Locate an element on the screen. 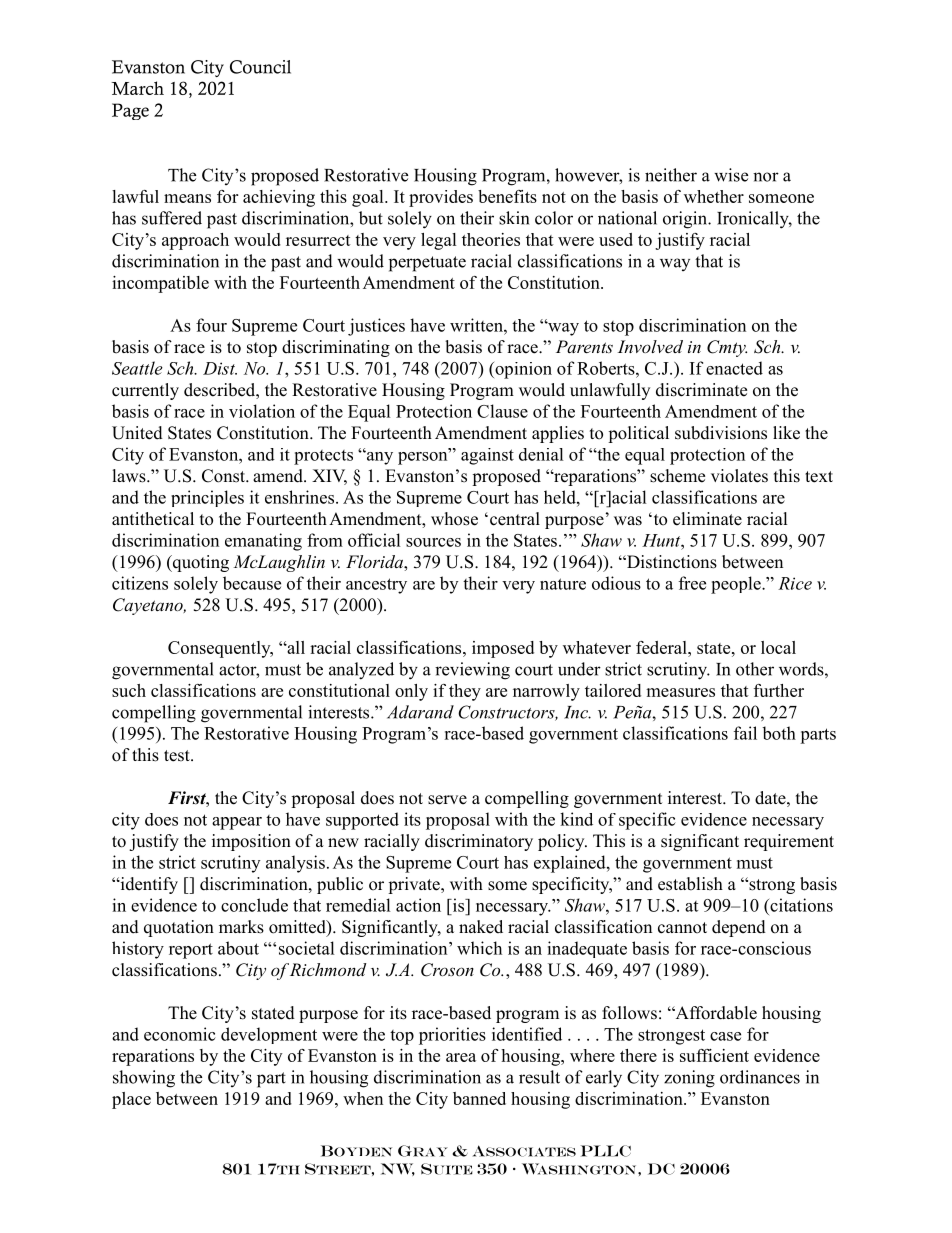 This screenshot has width=952, height=1233. benefits is located at coordinates (507, 196).
